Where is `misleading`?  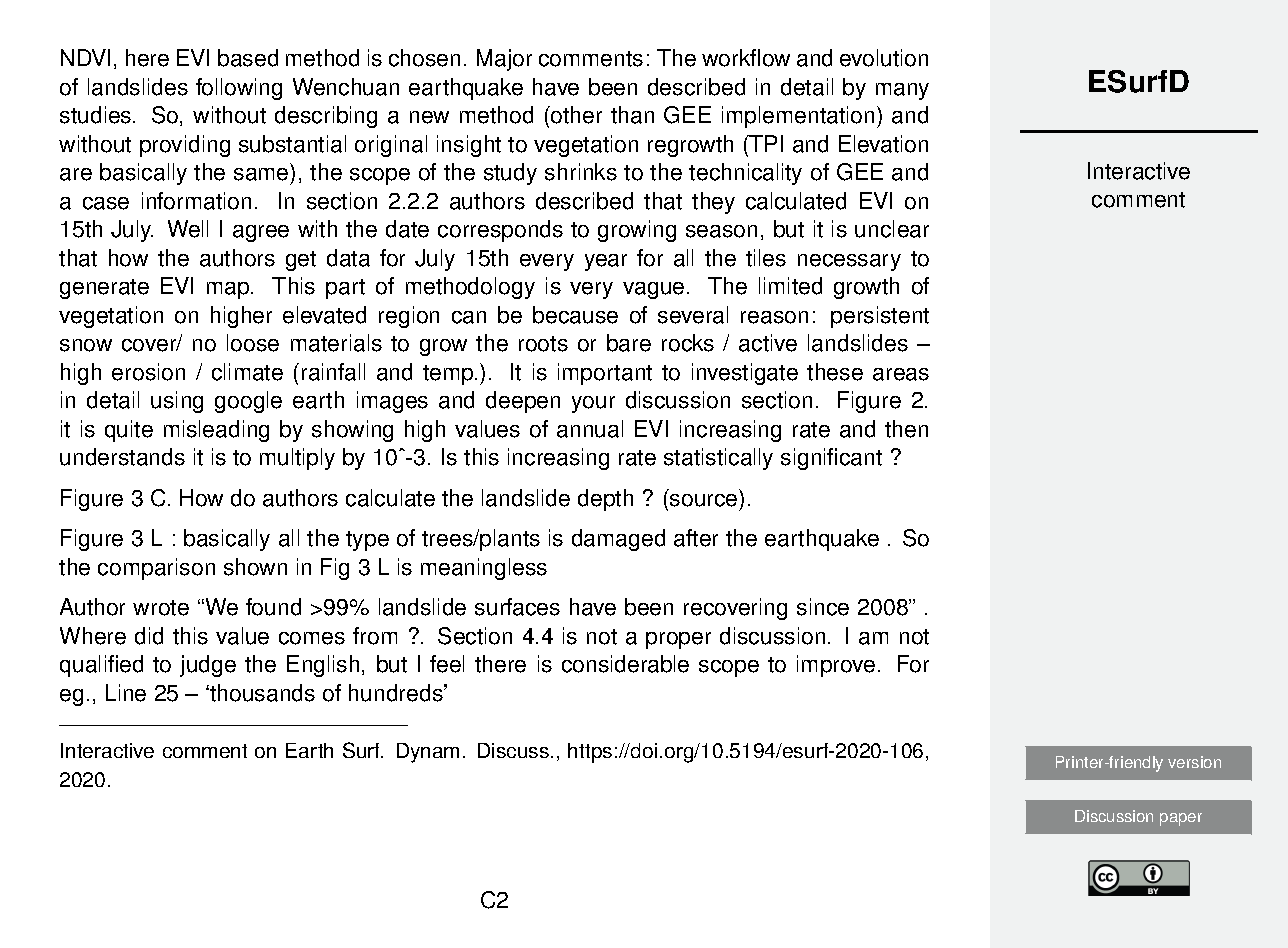
misleading is located at coordinates (216, 431).
